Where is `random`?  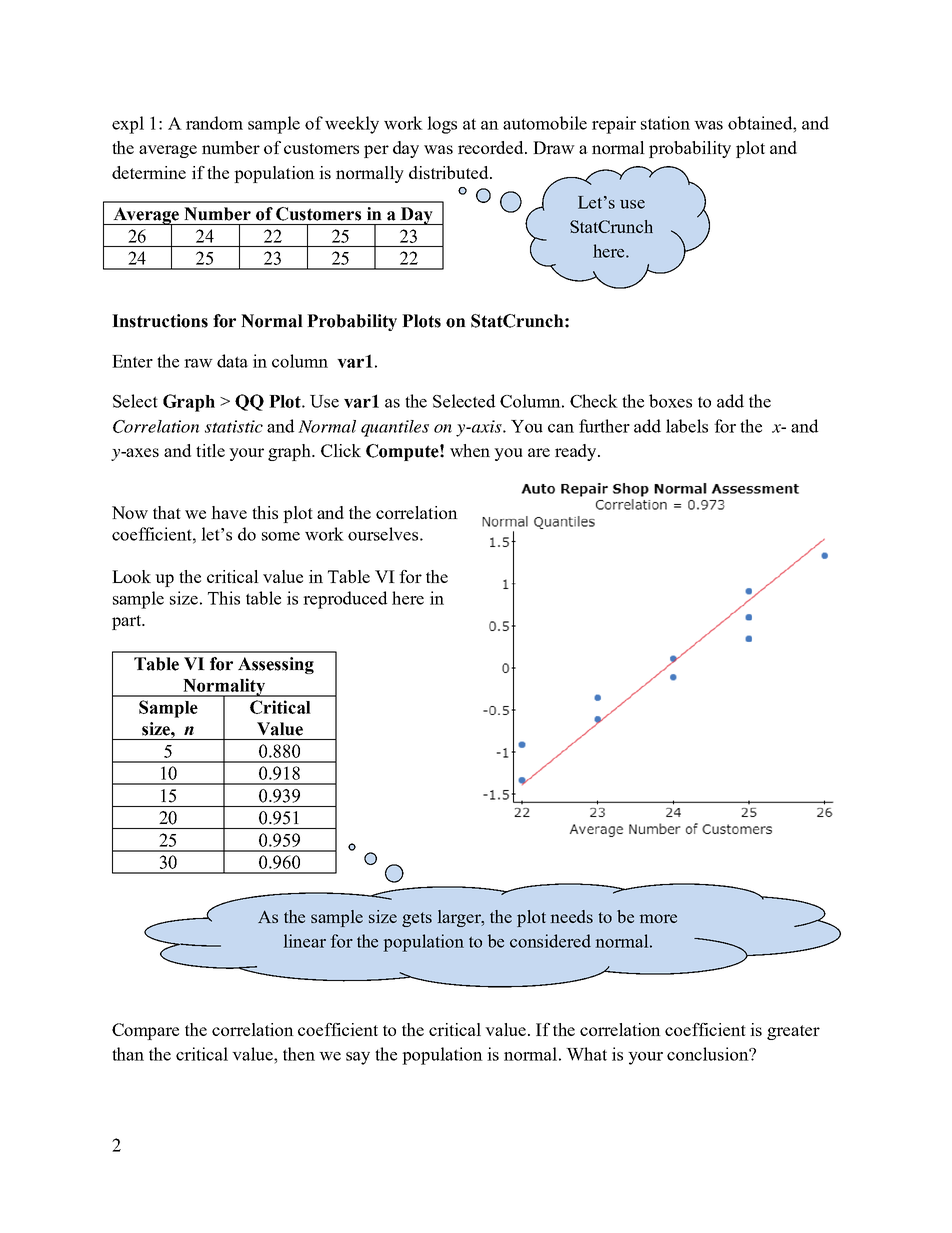
random is located at coordinates (214, 123).
